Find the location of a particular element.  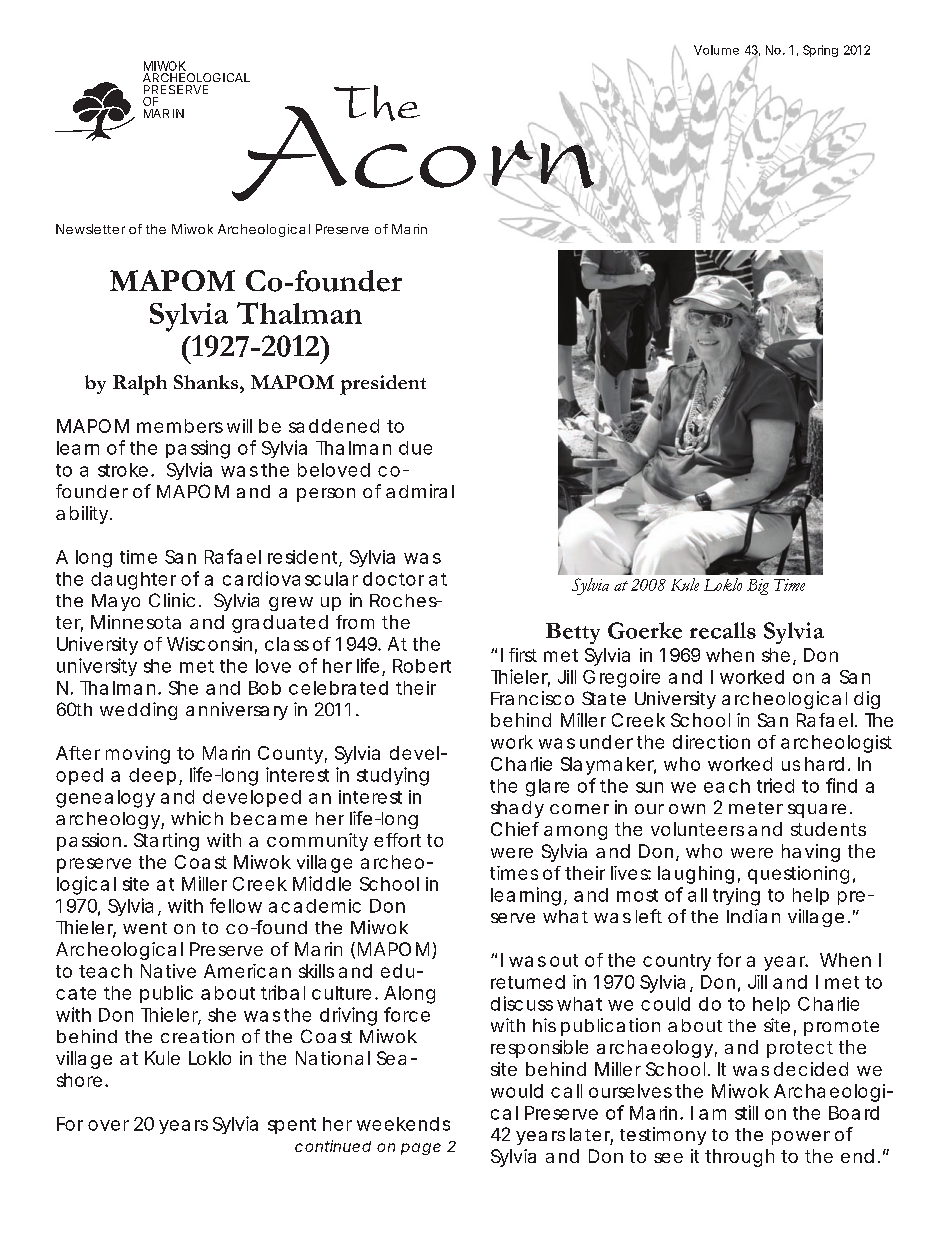

Betty is located at coordinates (573, 633).
